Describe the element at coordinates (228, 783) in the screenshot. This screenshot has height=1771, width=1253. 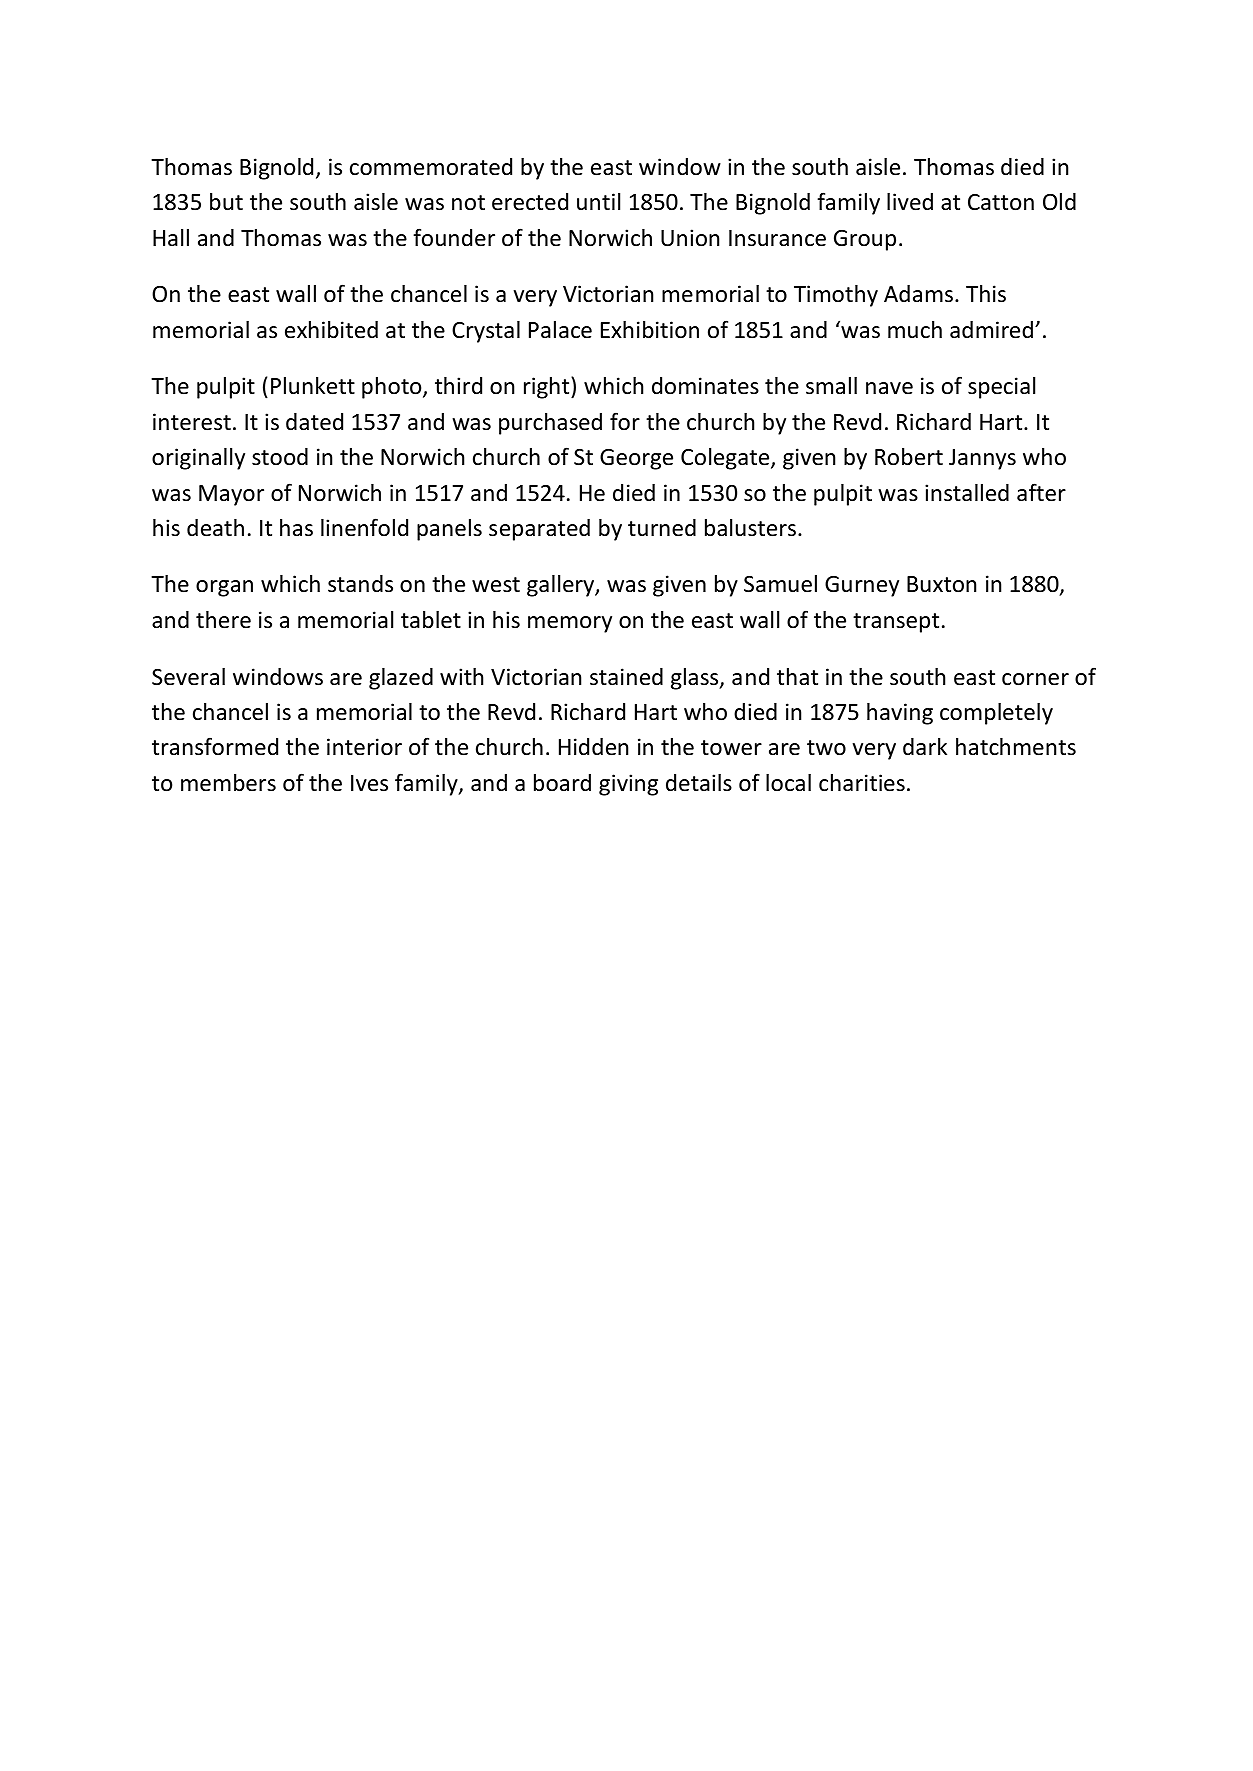
I see `members` at that location.
